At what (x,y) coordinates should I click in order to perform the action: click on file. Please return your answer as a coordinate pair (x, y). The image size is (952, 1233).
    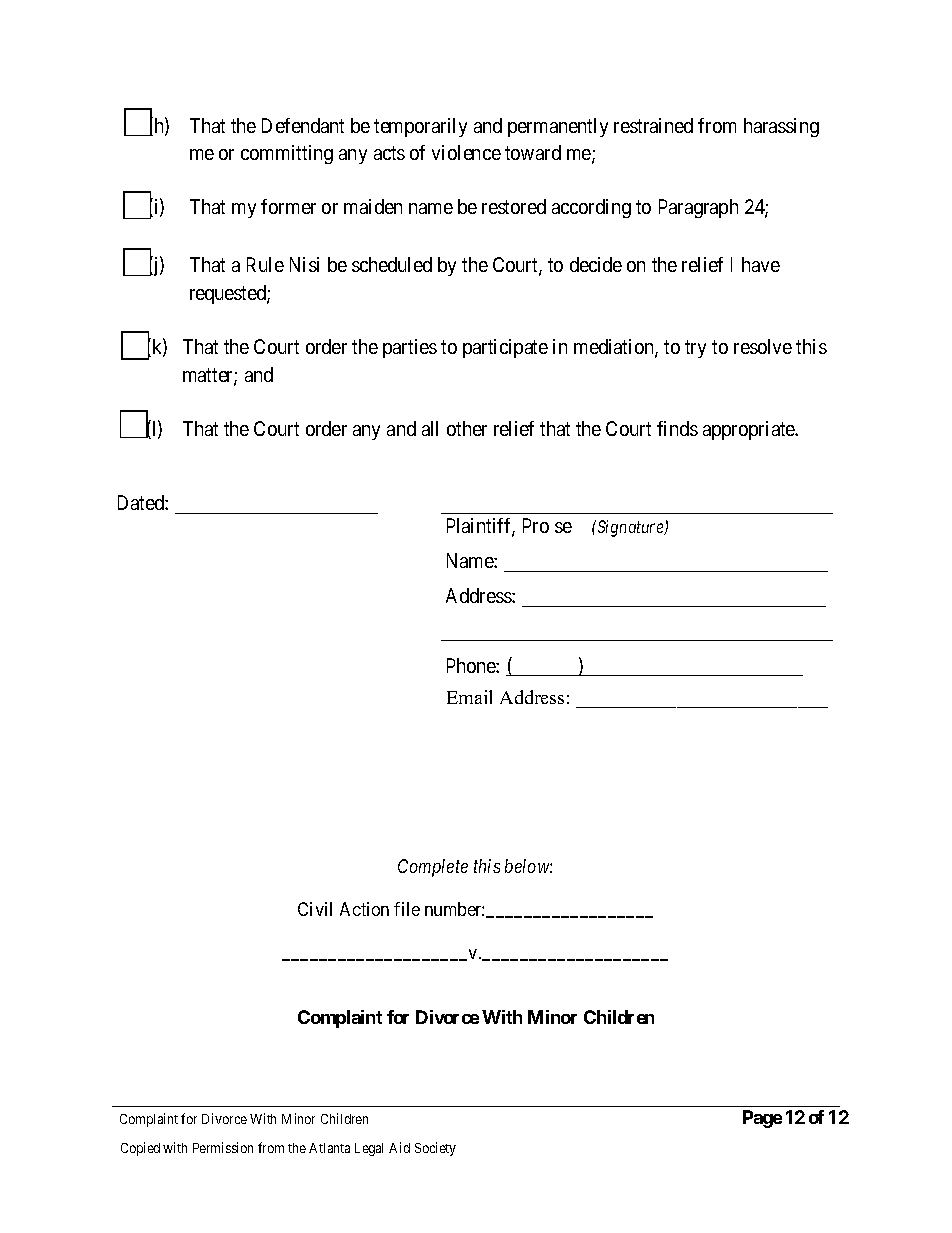
    Looking at the image, I should click on (407, 909).
